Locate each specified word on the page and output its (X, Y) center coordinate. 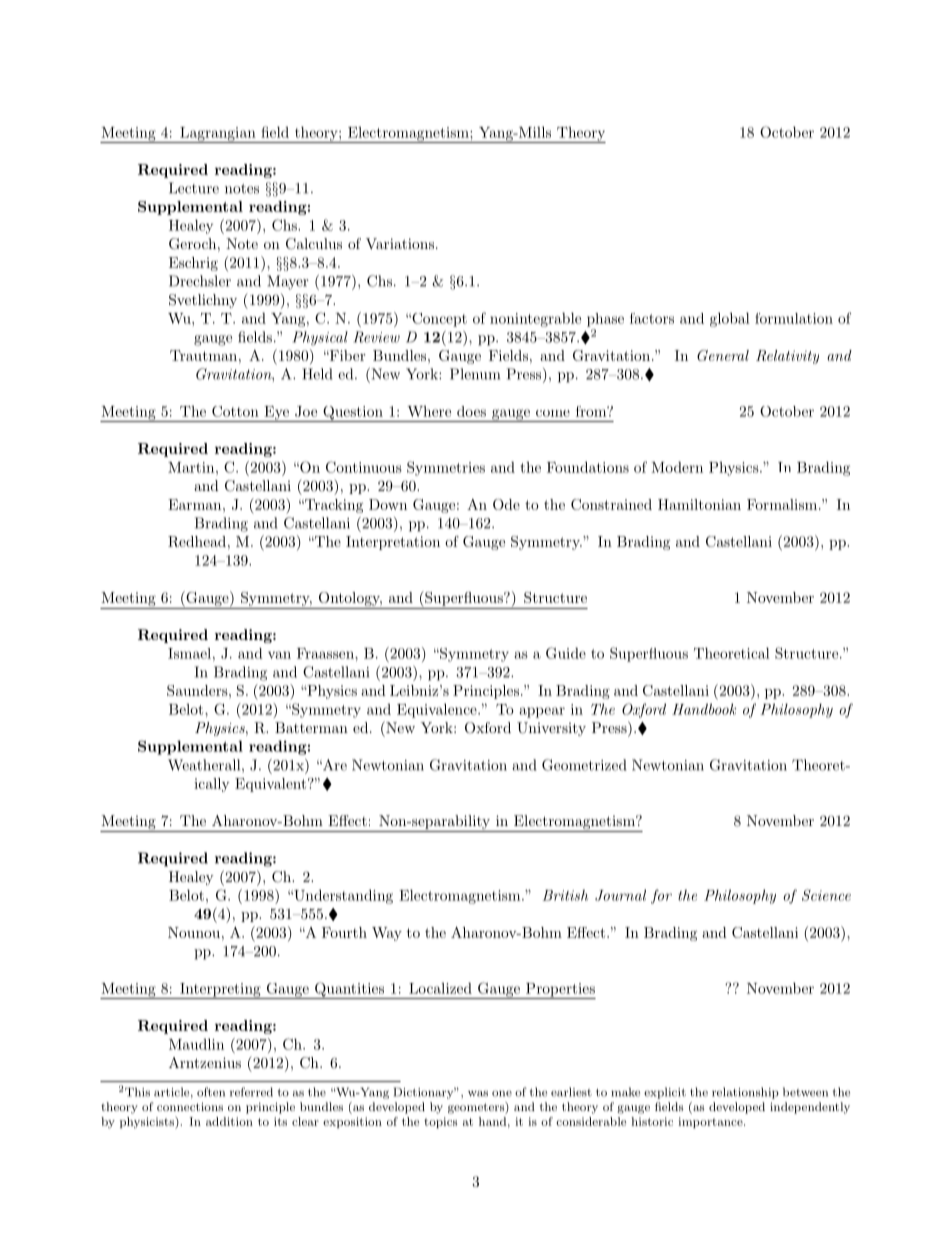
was (478, 1093)
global (730, 319)
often (211, 1092)
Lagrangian (218, 135)
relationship (745, 1093)
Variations (400, 243)
